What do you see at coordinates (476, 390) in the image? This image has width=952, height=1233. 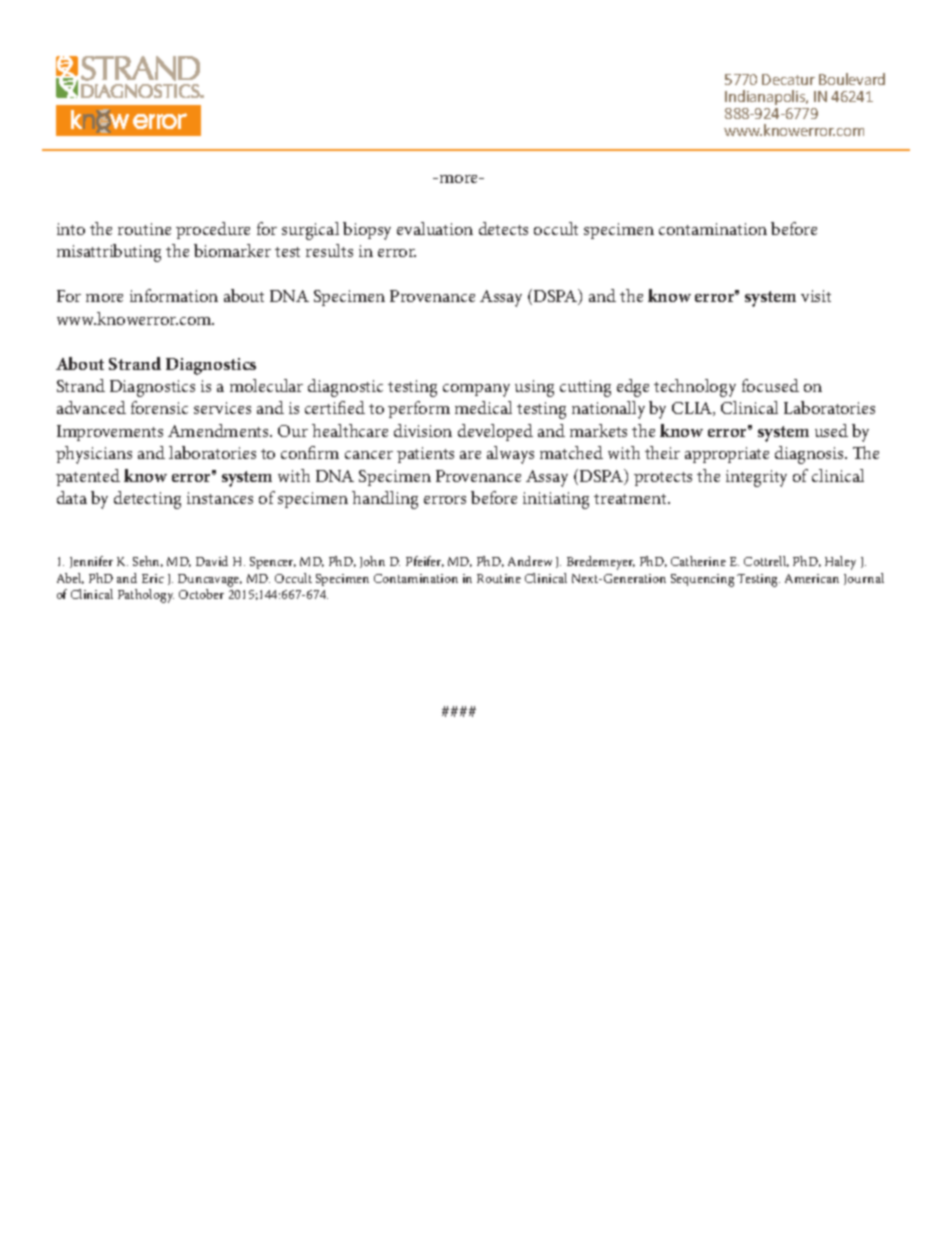 I see `company` at bounding box center [476, 390].
